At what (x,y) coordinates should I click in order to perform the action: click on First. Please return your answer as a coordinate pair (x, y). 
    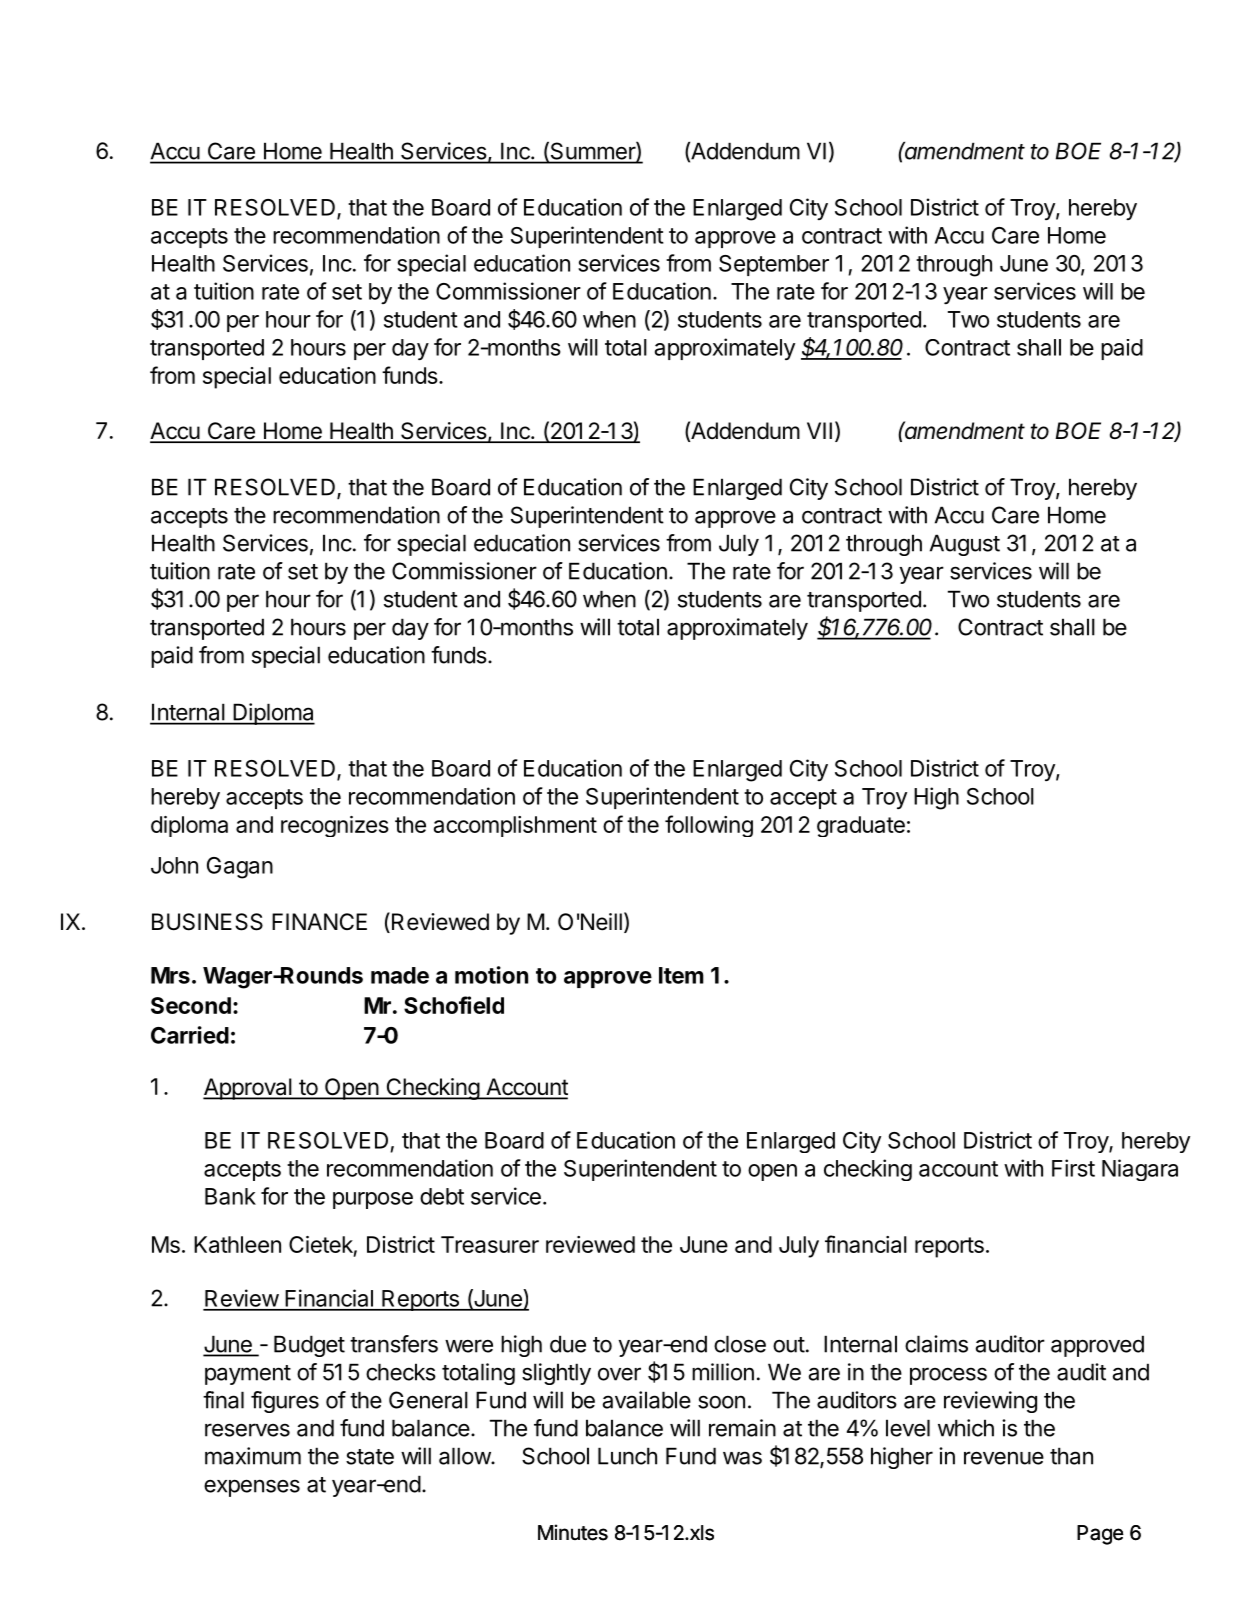
    Looking at the image, I should click on (1073, 1168).
